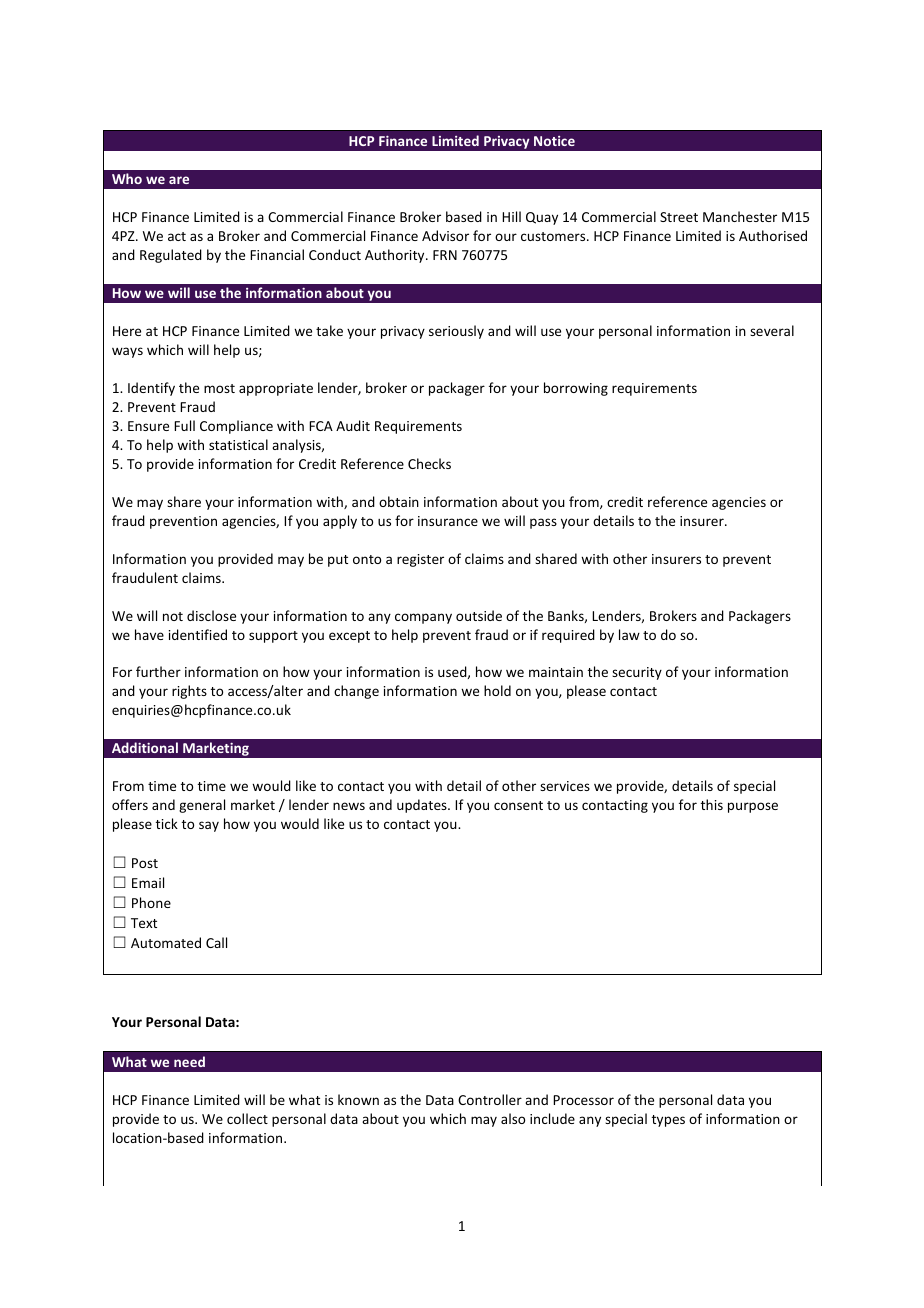 This screenshot has height=1308, width=924. I want to click on law, so click(629, 634).
